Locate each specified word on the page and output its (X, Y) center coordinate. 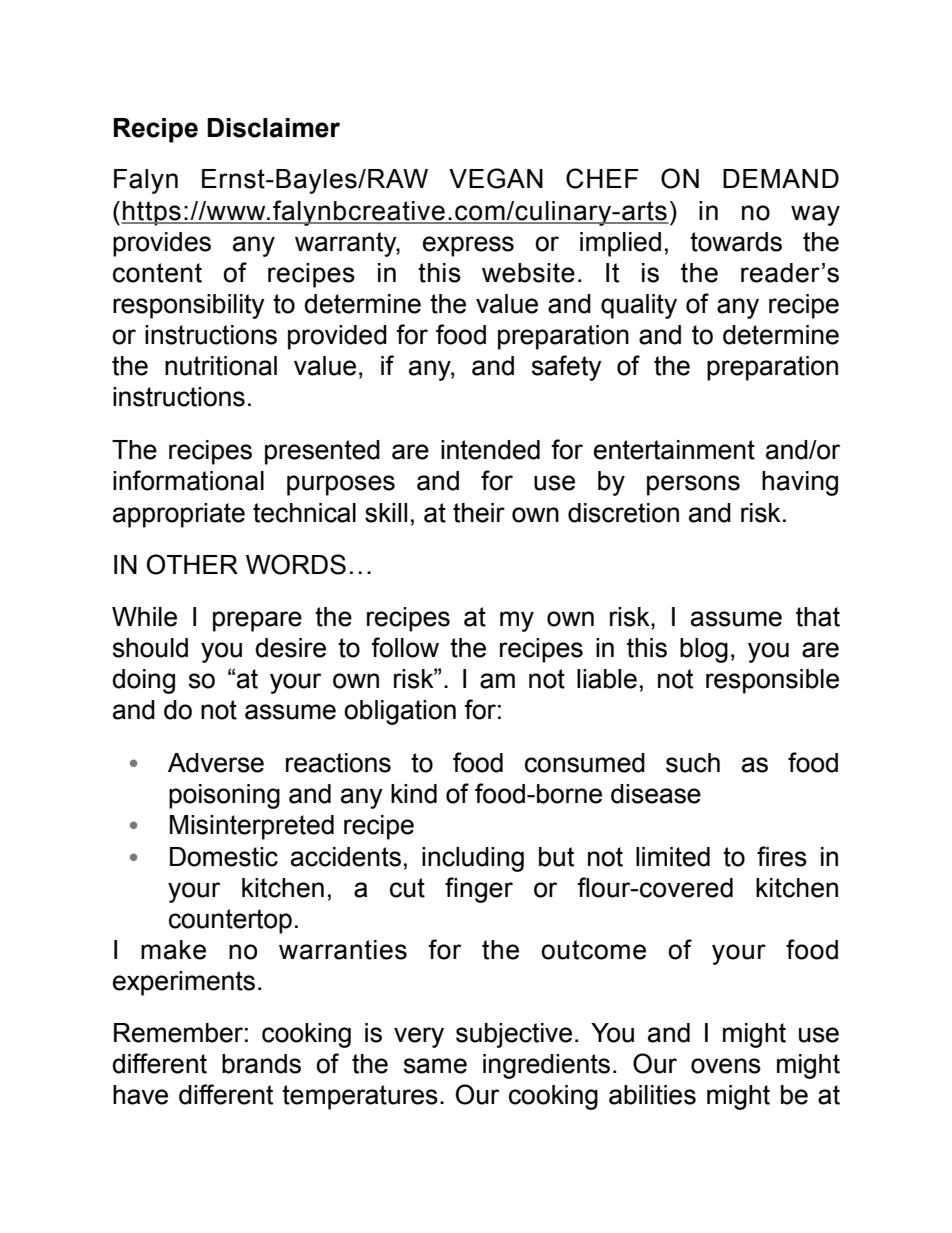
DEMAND (781, 178)
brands (261, 1064)
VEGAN (496, 178)
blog (704, 650)
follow (405, 647)
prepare (257, 621)
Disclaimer (273, 128)
